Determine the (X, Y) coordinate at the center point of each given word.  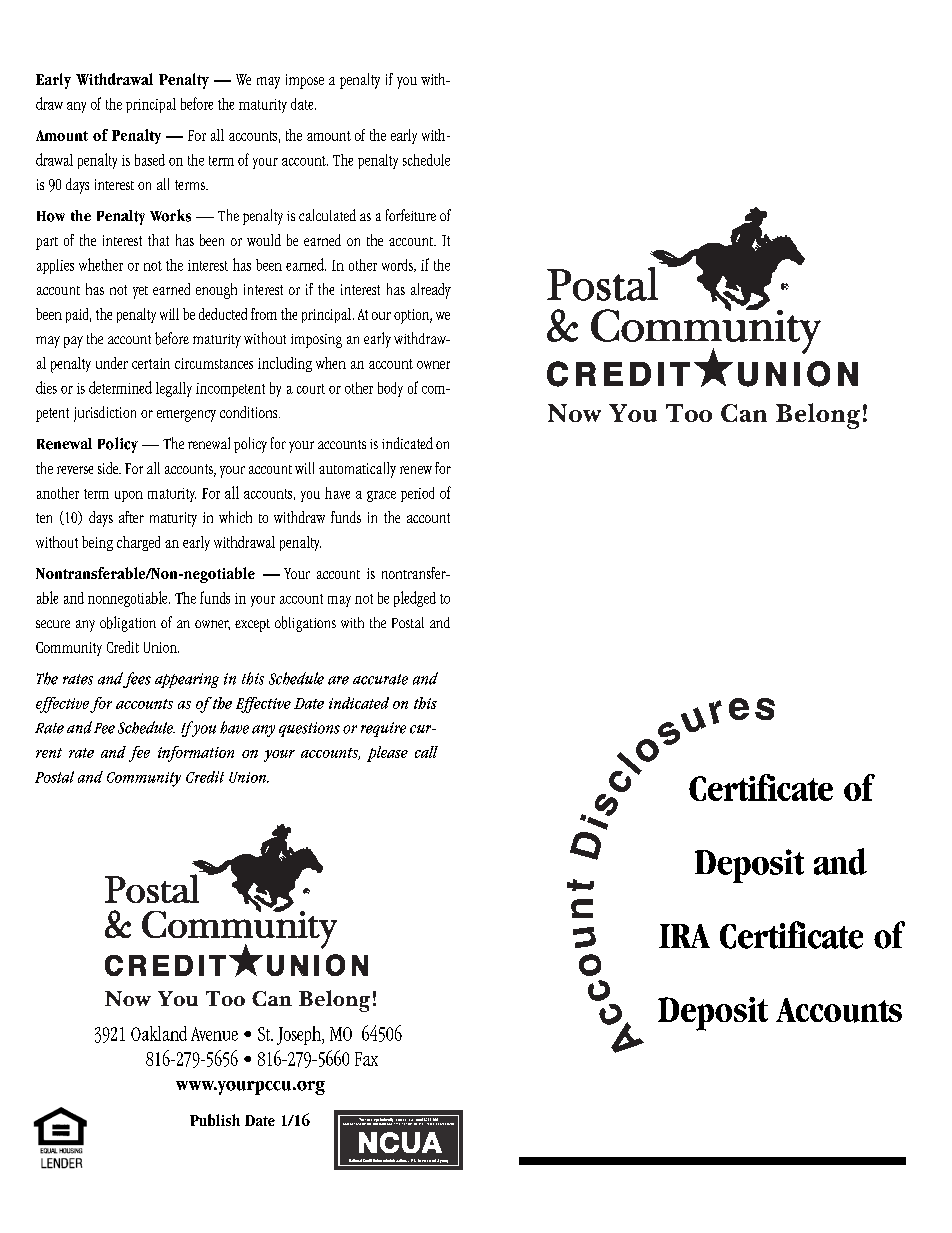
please (387, 754)
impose (305, 81)
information (196, 754)
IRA (684, 936)
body (390, 389)
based (150, 160)
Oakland (159, 1033)
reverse (75, 470)
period (417, 494)
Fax (366, 1059)
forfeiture (411, 215)
